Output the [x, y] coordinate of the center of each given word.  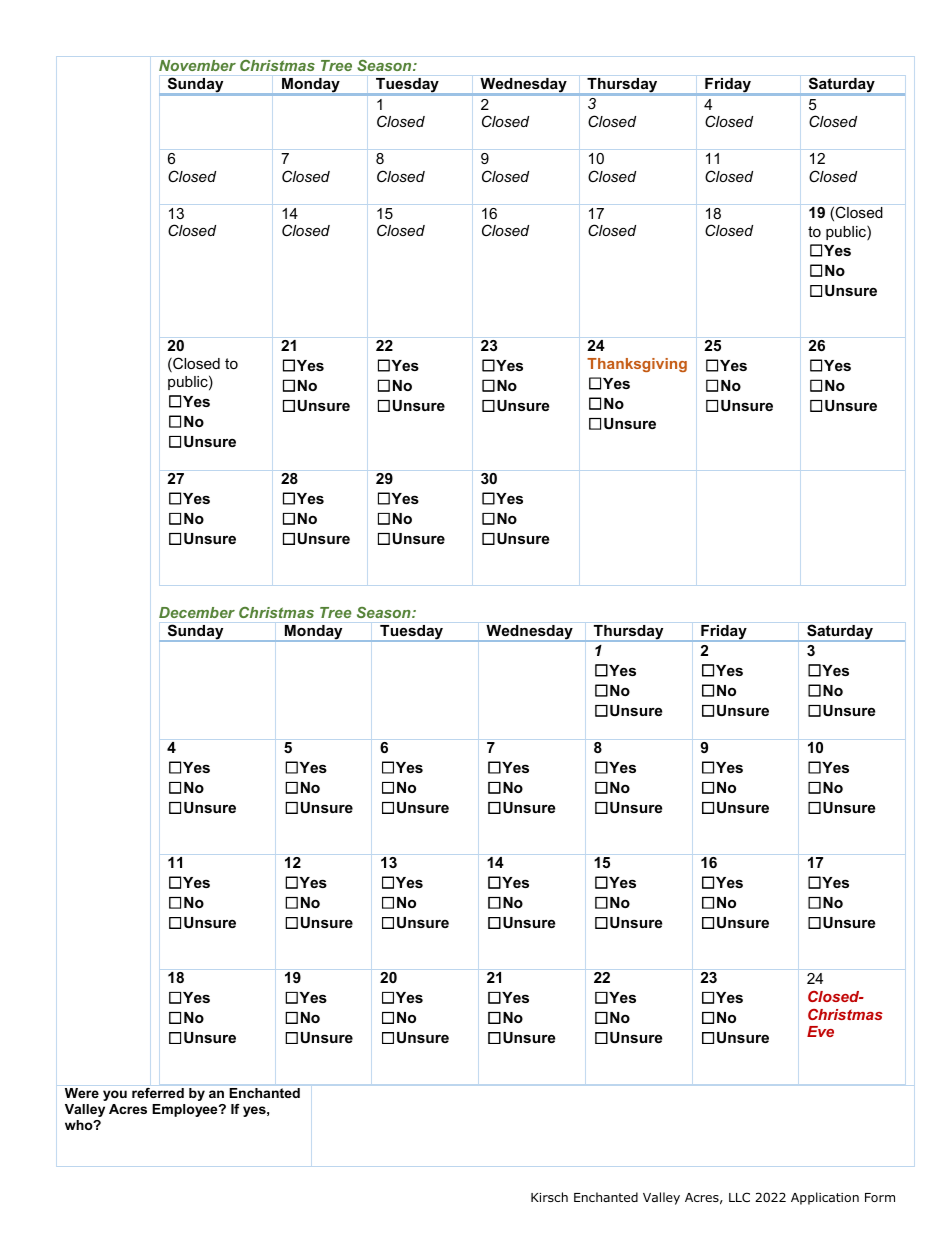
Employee [186, 1110]
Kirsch [549, 1197]
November [197, 65]
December [197, 612]
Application [825, 1198]
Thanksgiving [637, 365]
